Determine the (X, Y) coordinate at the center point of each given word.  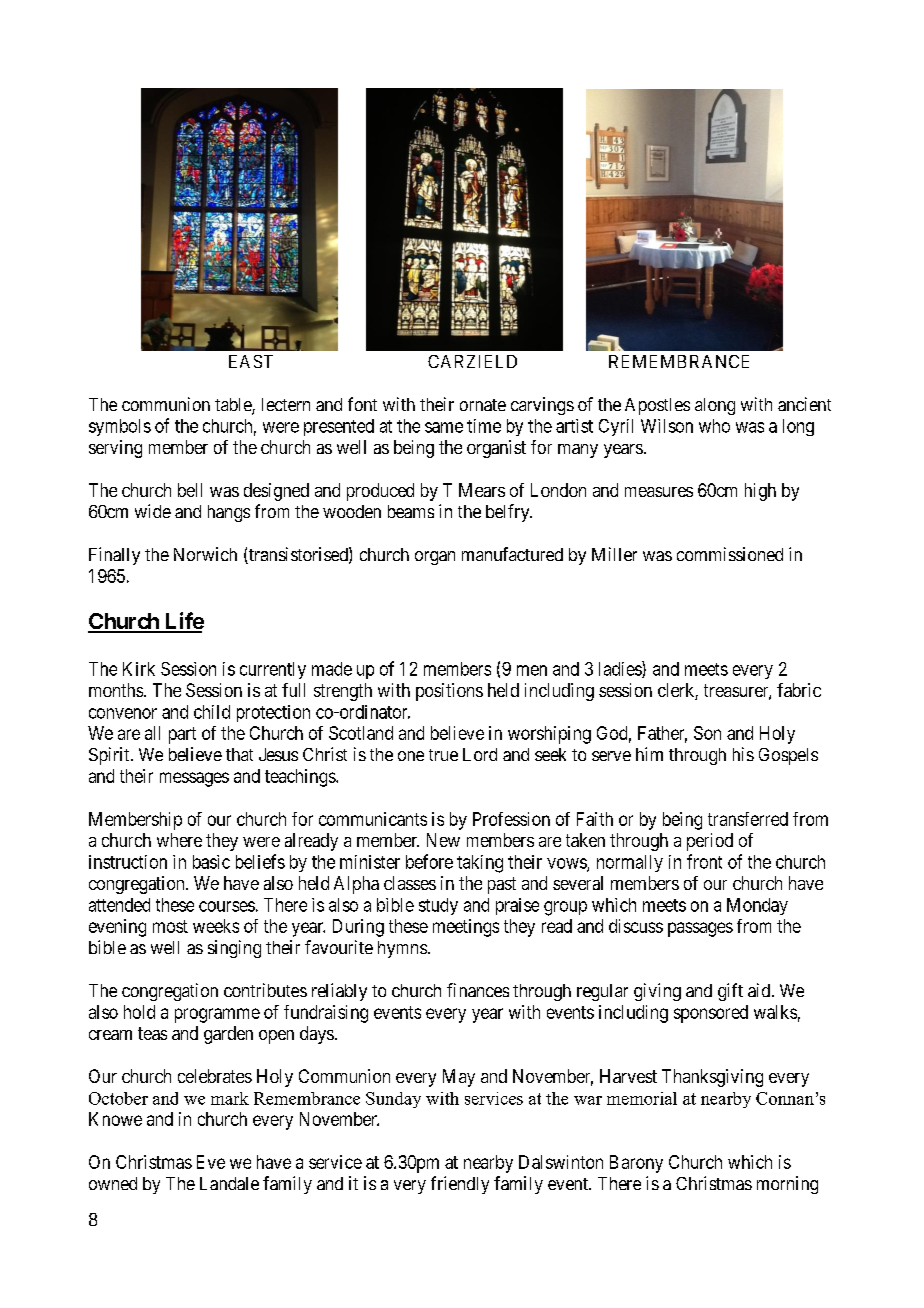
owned (113, 1183)
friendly (460, 1185)
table (234, 406)
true (443, 755)
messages (194, 779)
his (743, 754)
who (714, 426)
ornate (483, 405)
